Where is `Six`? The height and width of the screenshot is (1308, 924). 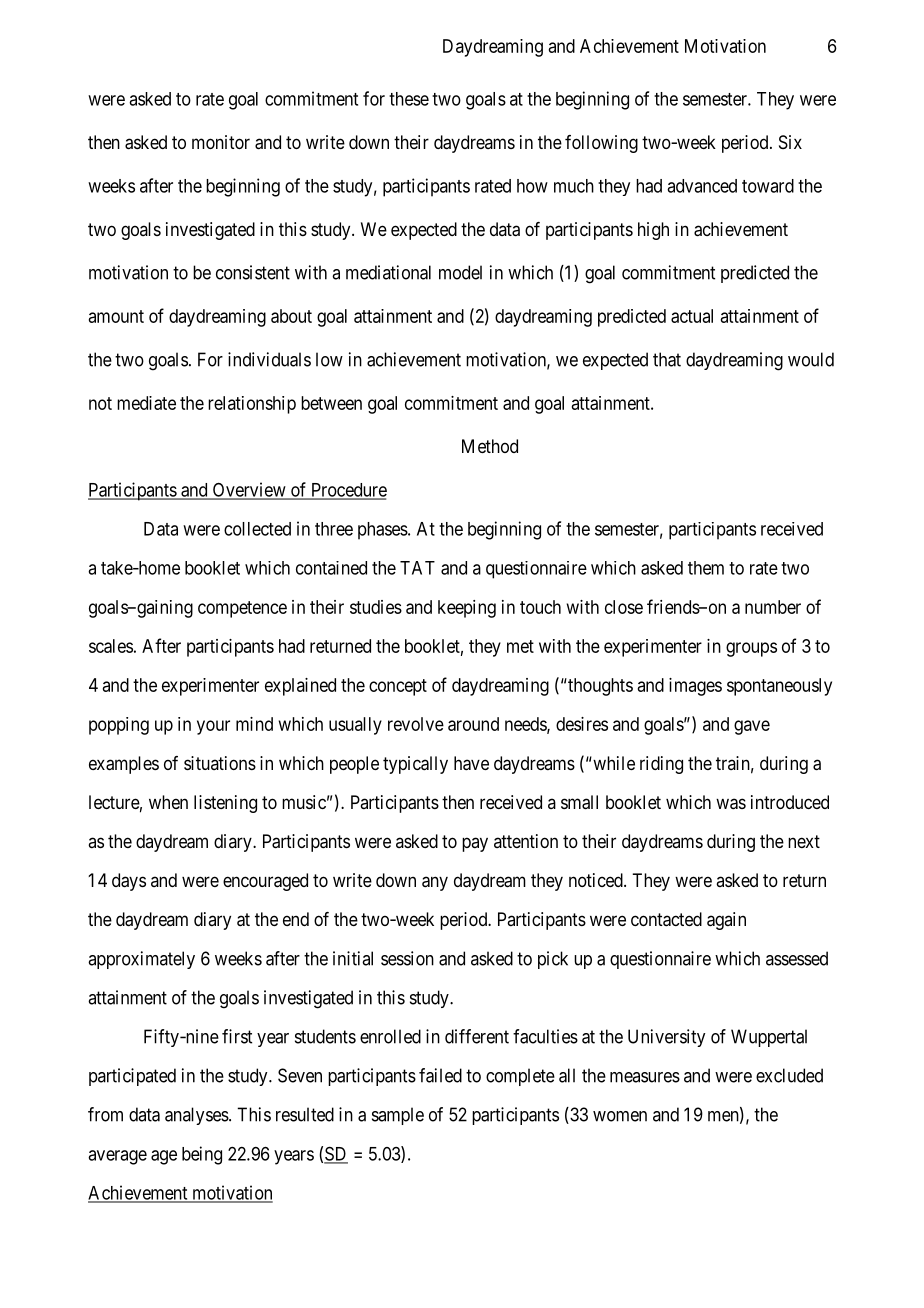
Six is located at coordinates (790, 142).
